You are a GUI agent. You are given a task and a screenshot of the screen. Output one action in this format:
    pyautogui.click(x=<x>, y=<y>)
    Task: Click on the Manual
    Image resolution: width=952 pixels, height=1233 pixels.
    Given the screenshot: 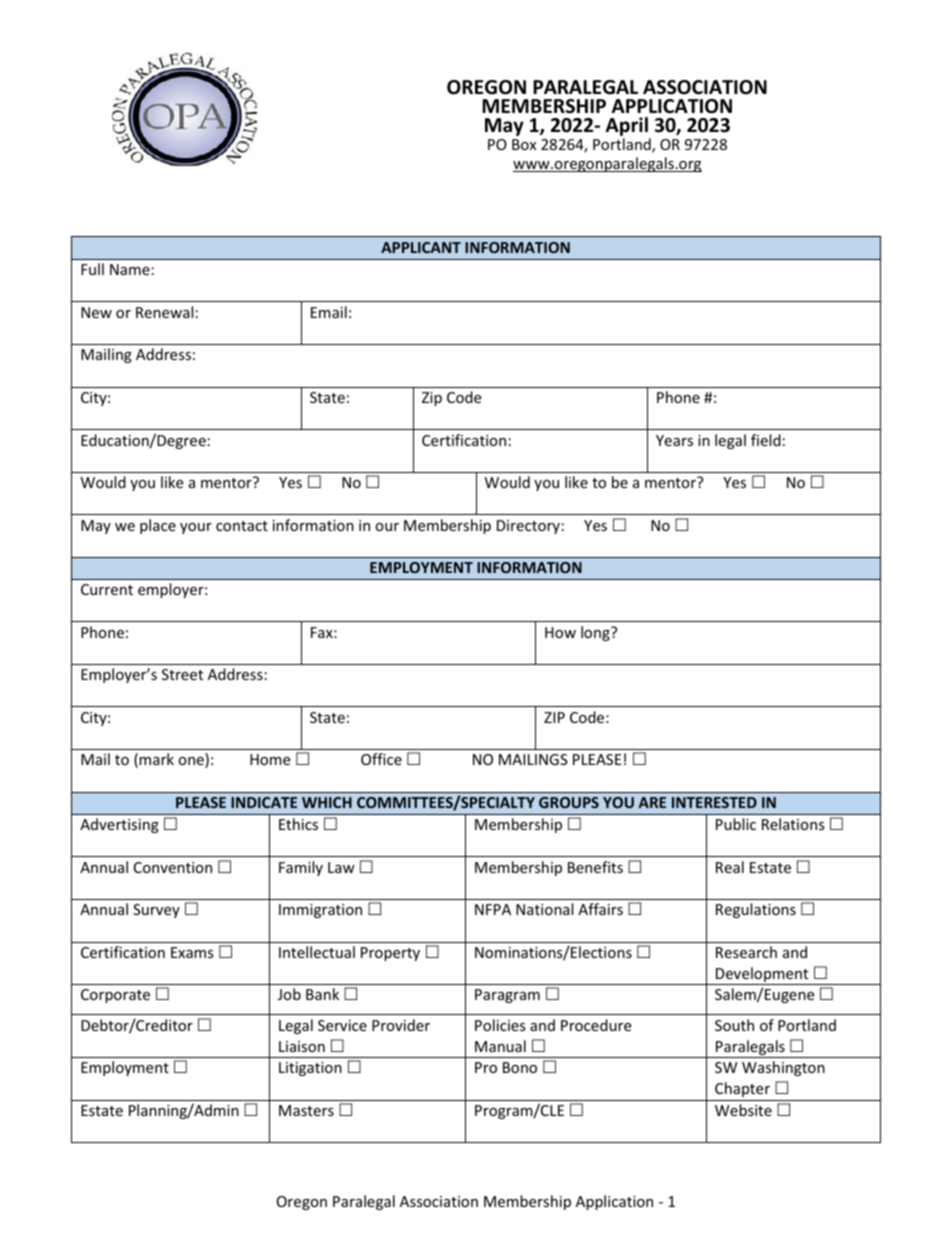 What is the action you would take?
    pyautogui.click(x=500, y=1046)
